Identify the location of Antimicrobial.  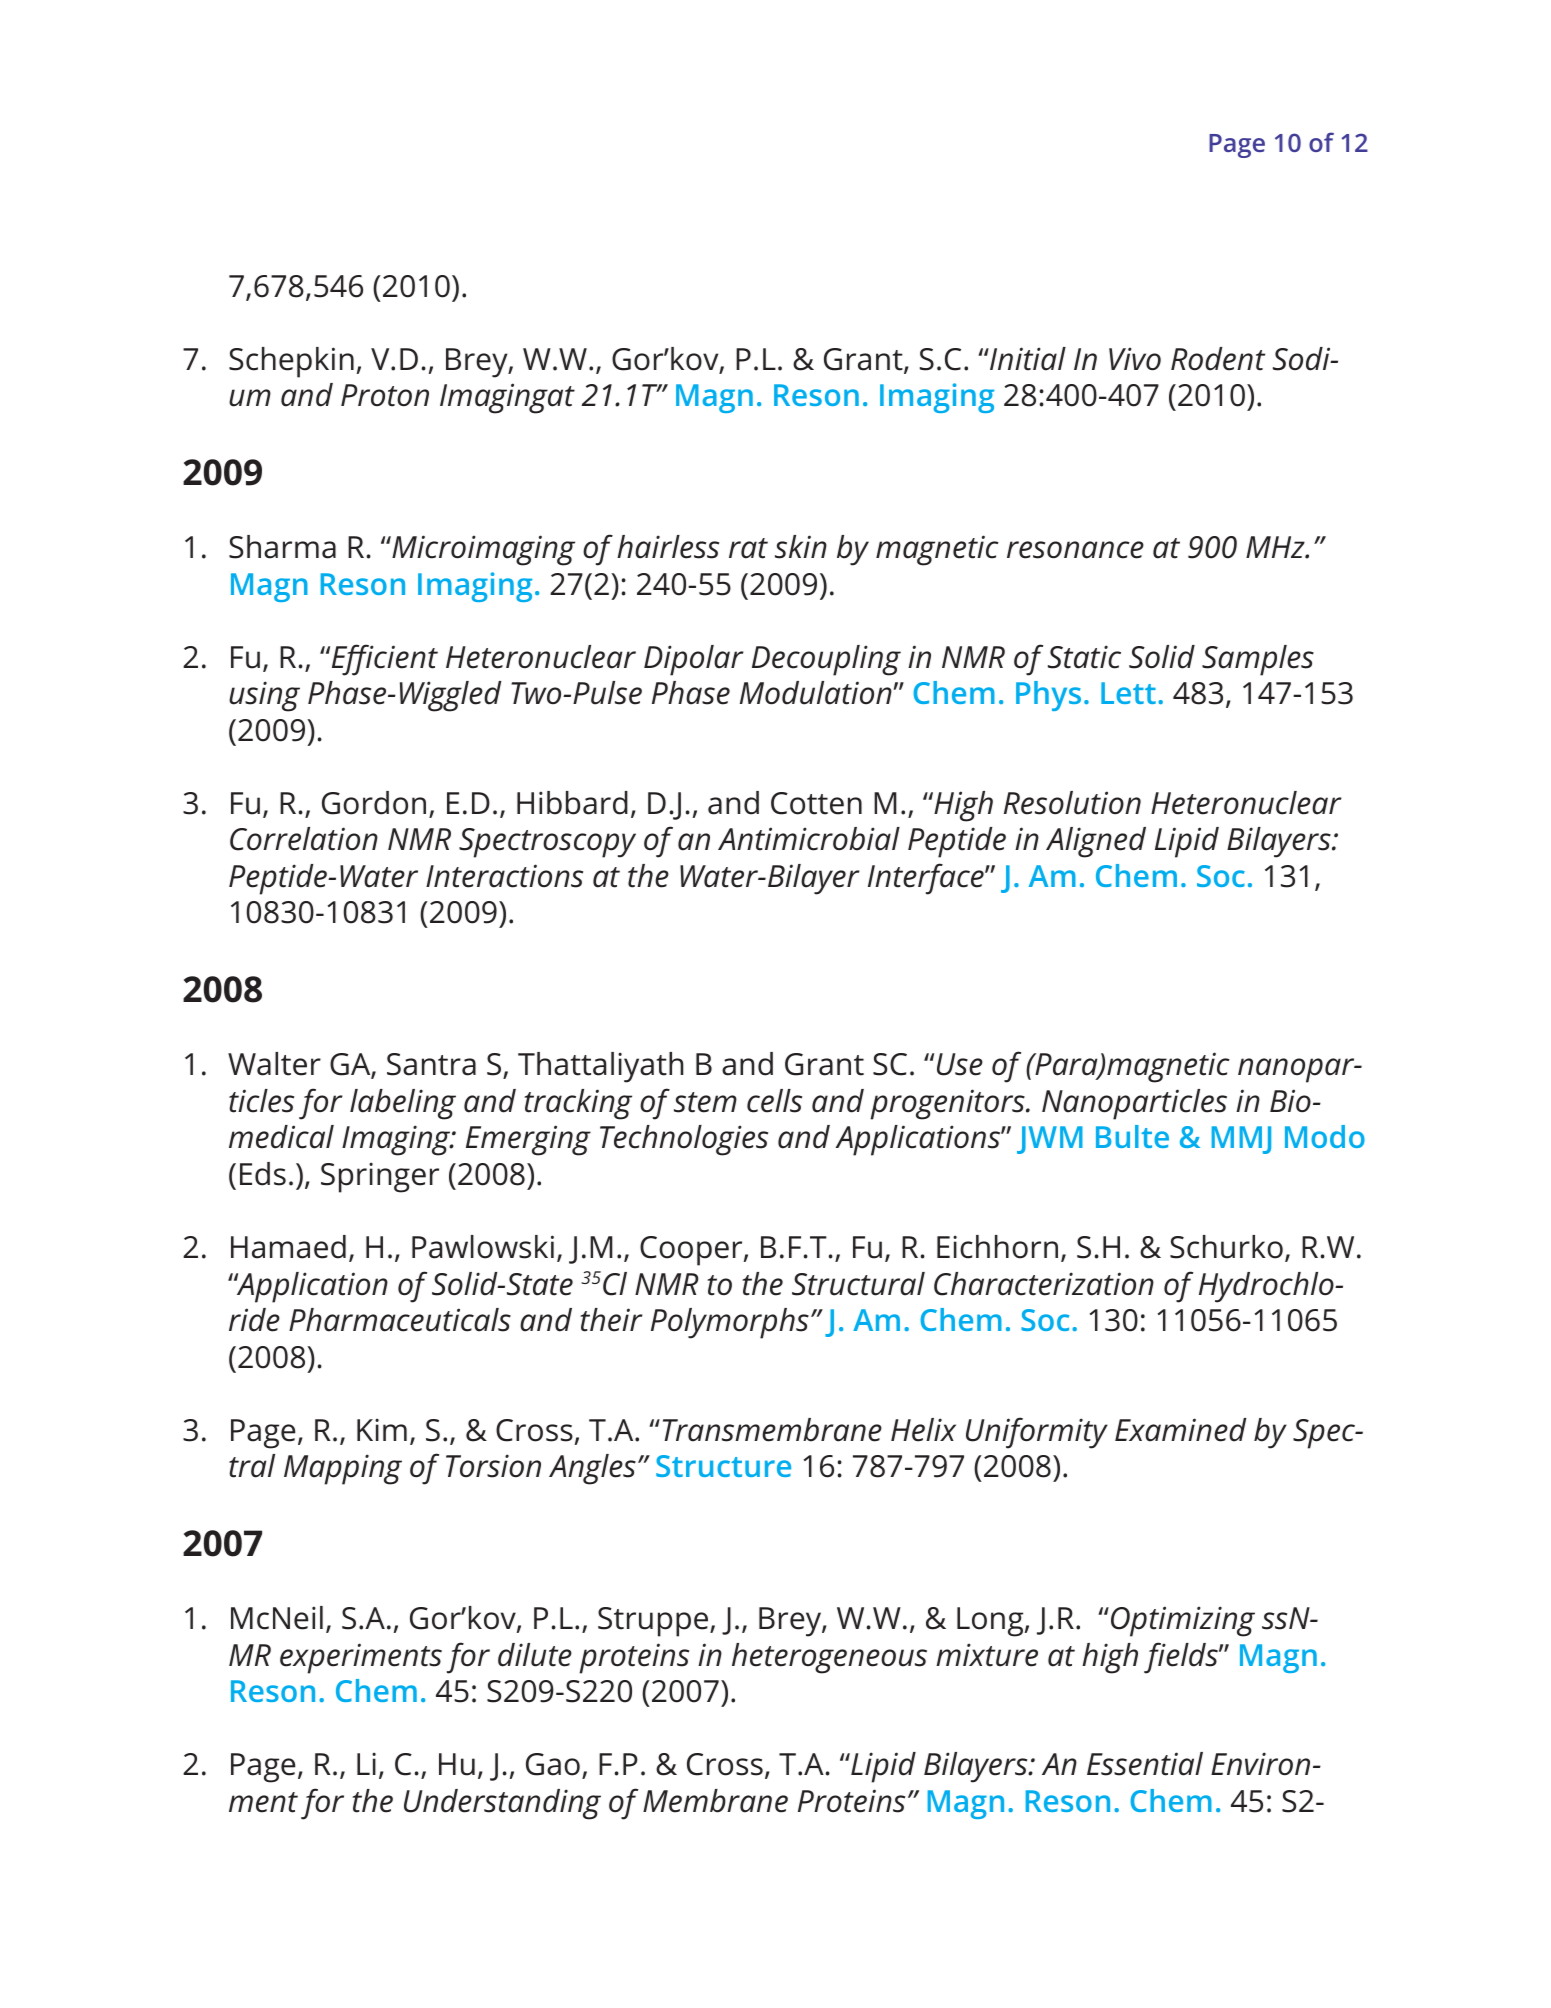
(809, 839).
